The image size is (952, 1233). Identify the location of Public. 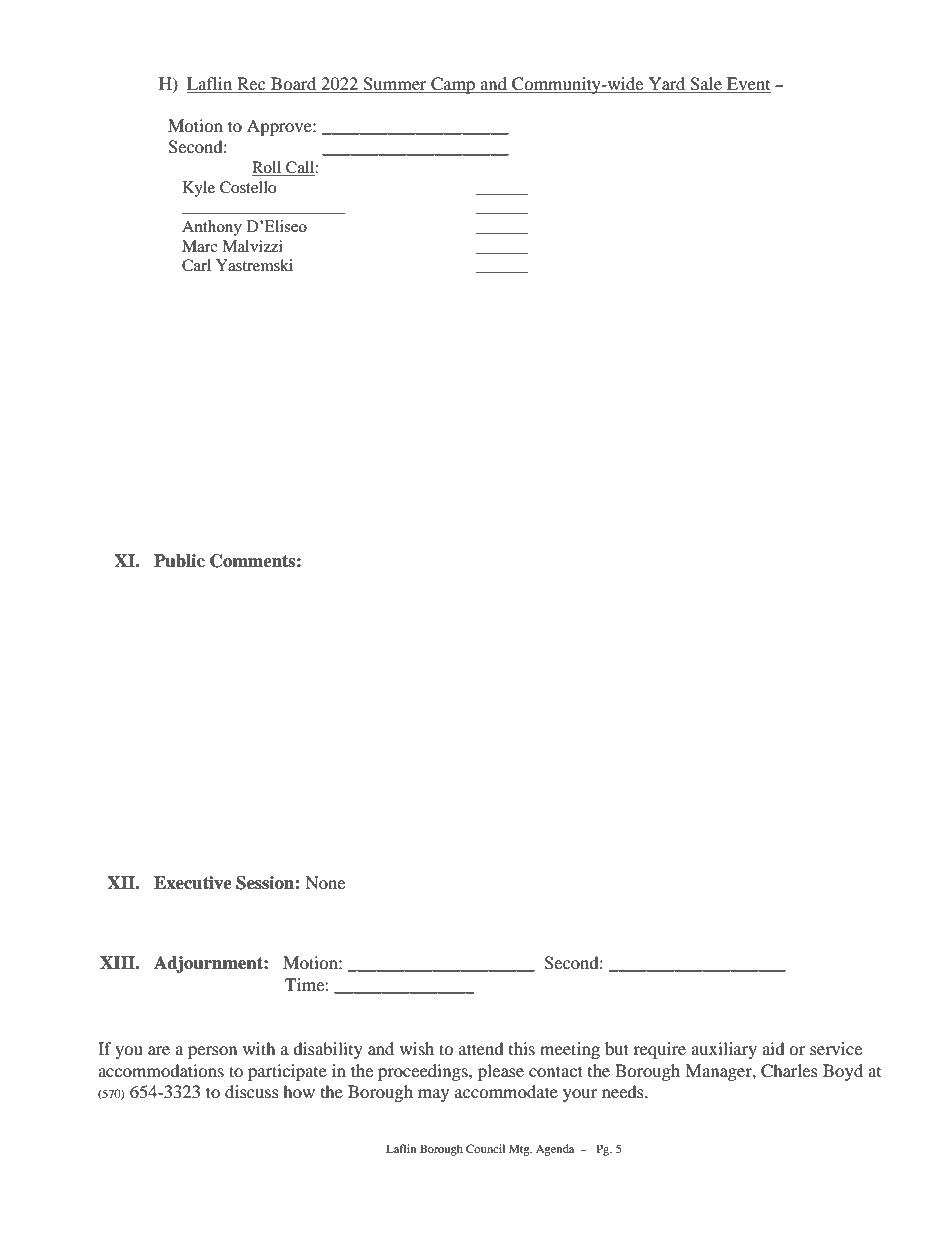
(179, 561).
